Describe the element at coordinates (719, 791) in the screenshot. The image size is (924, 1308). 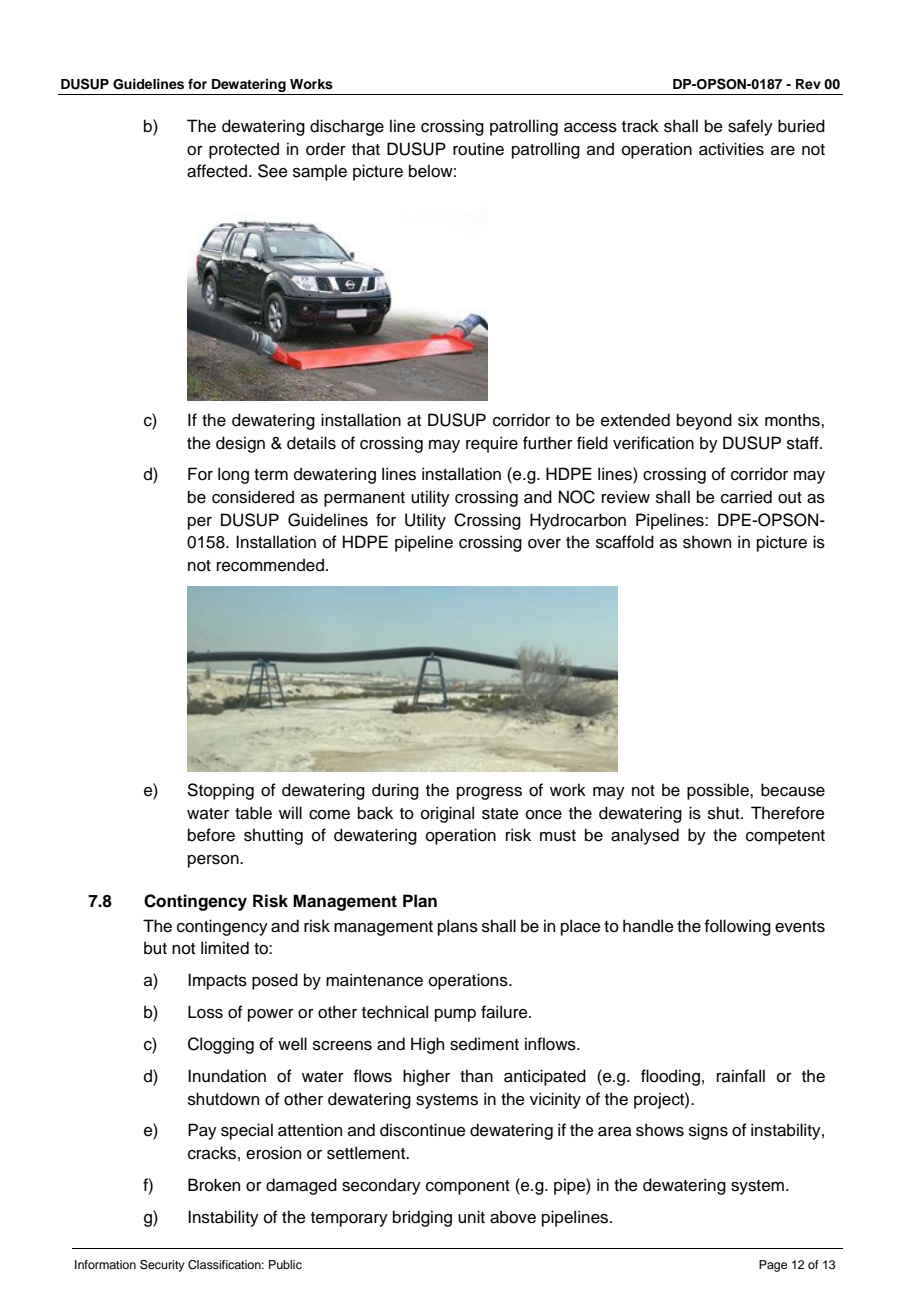
I see `possible` at that location.
